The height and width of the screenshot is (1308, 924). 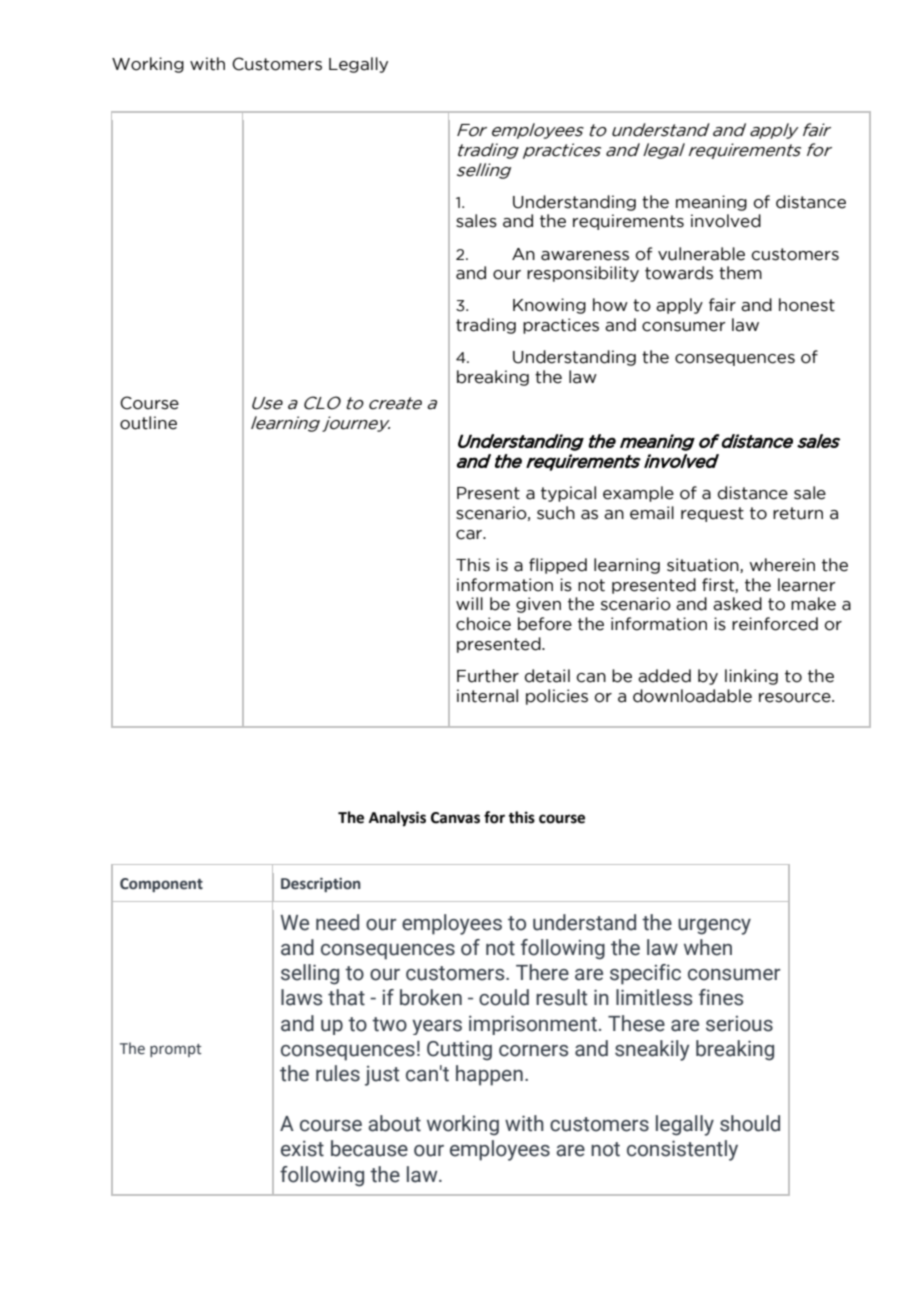 I want to click on car, so click(x=470, y=535).
